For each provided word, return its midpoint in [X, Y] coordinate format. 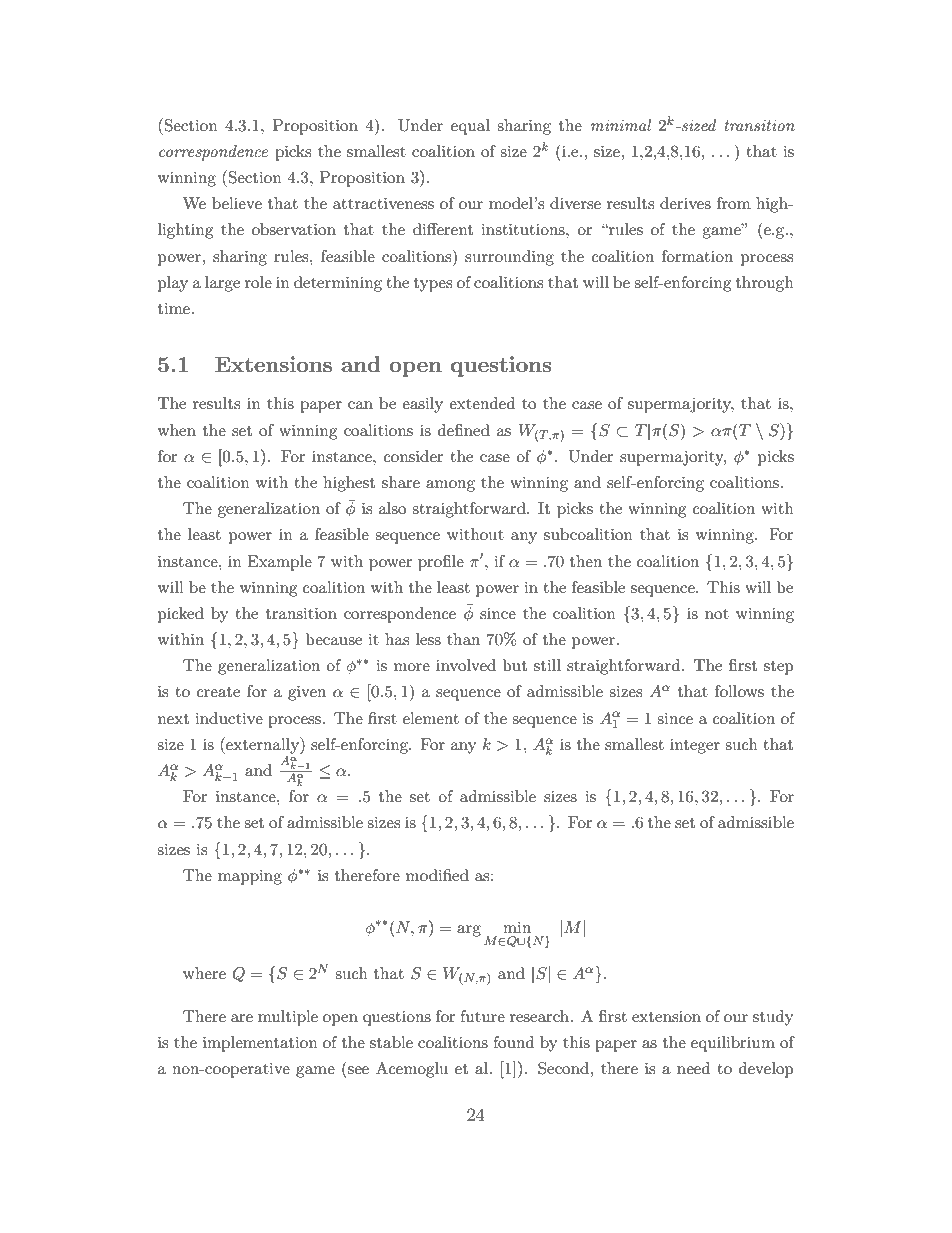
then [586, 561]
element [431, 718]
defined [464, 430]
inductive [229, 718]
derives [685, 203]
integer [695, 746]
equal [470, 127]
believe [237, 203]
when [177, 430]
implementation [260, 1044]
